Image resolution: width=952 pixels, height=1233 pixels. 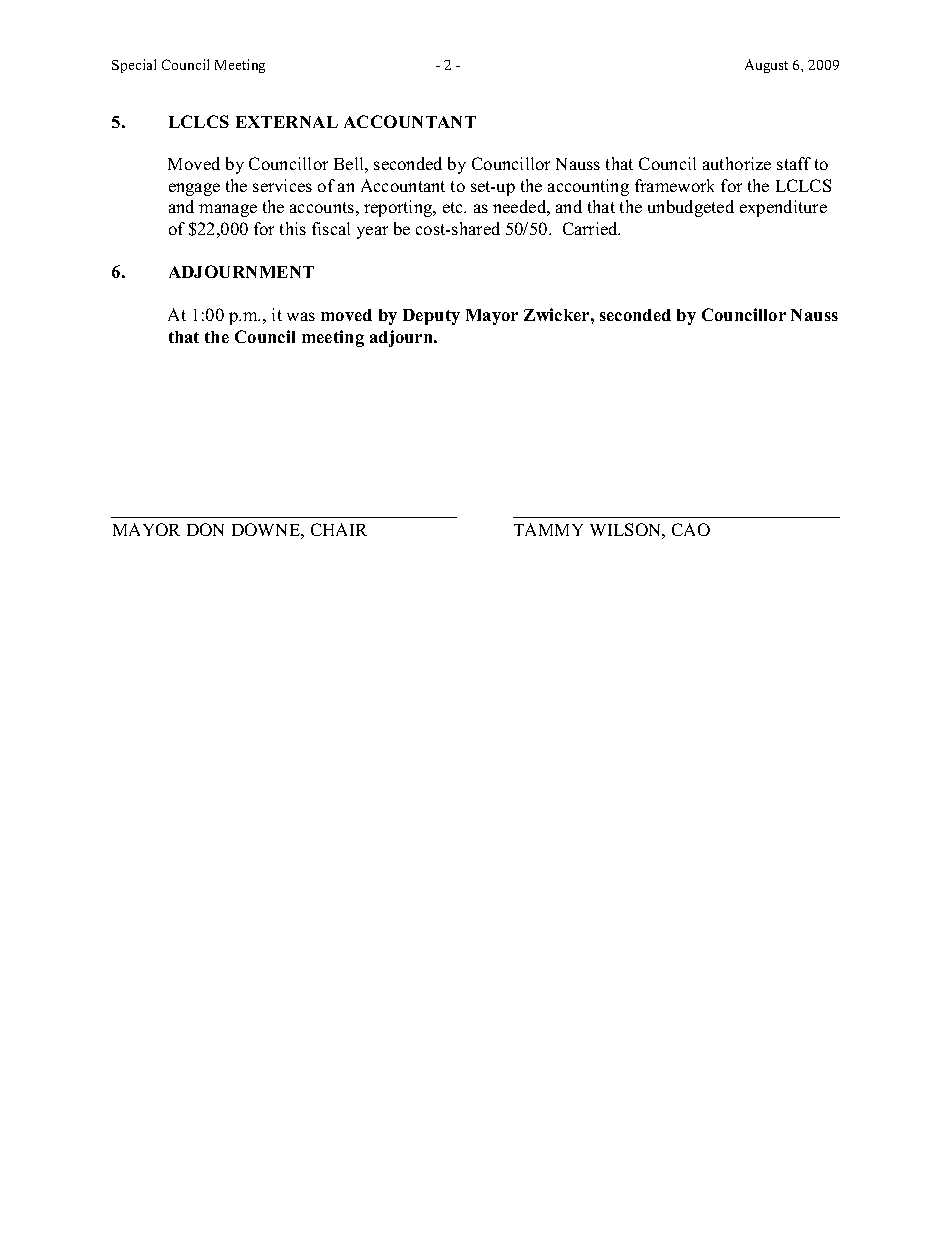 I want to click on Deputy, so click(x=431, y=317).
